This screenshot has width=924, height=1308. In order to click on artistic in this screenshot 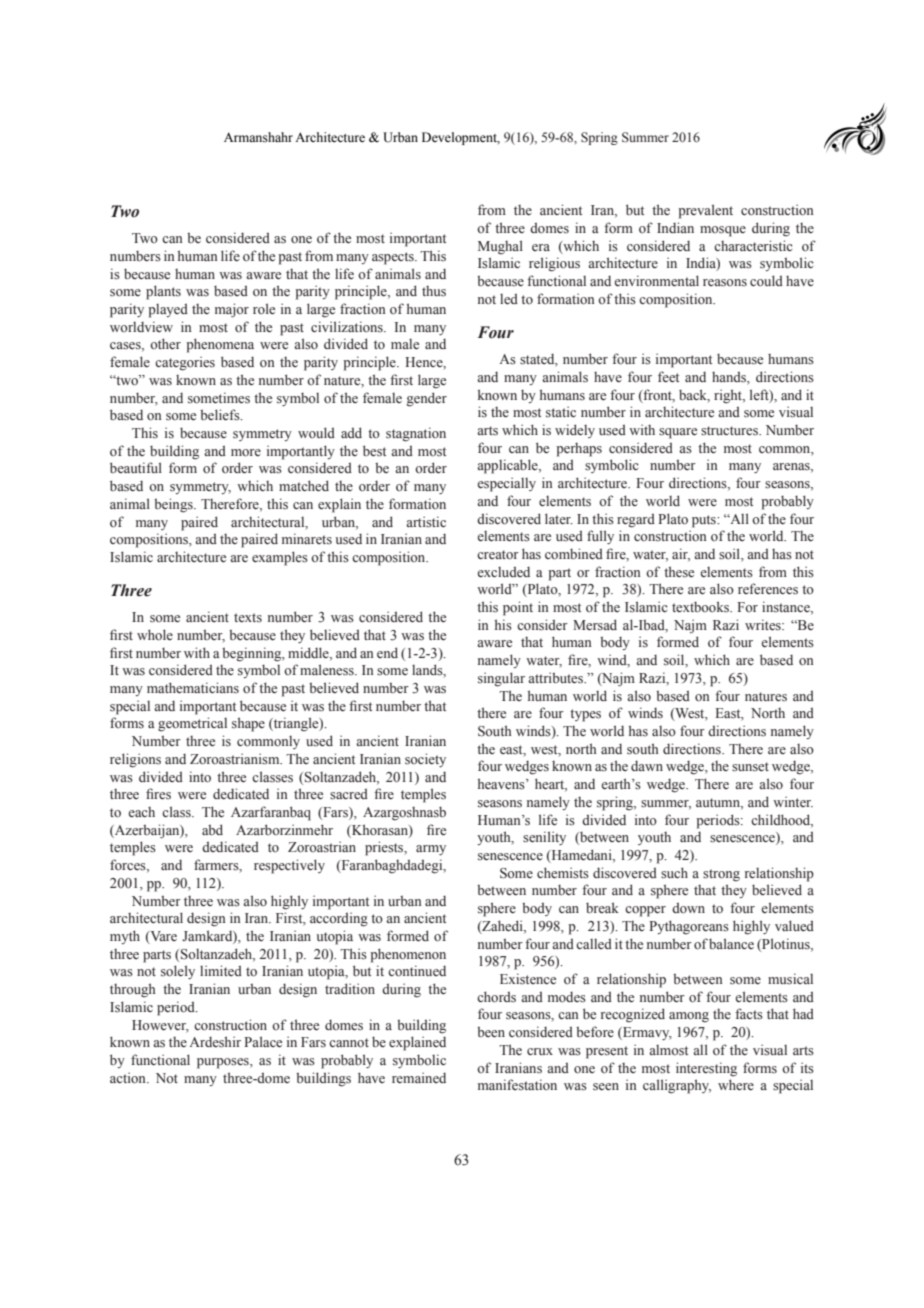, I will do `click(426, 521)`.
